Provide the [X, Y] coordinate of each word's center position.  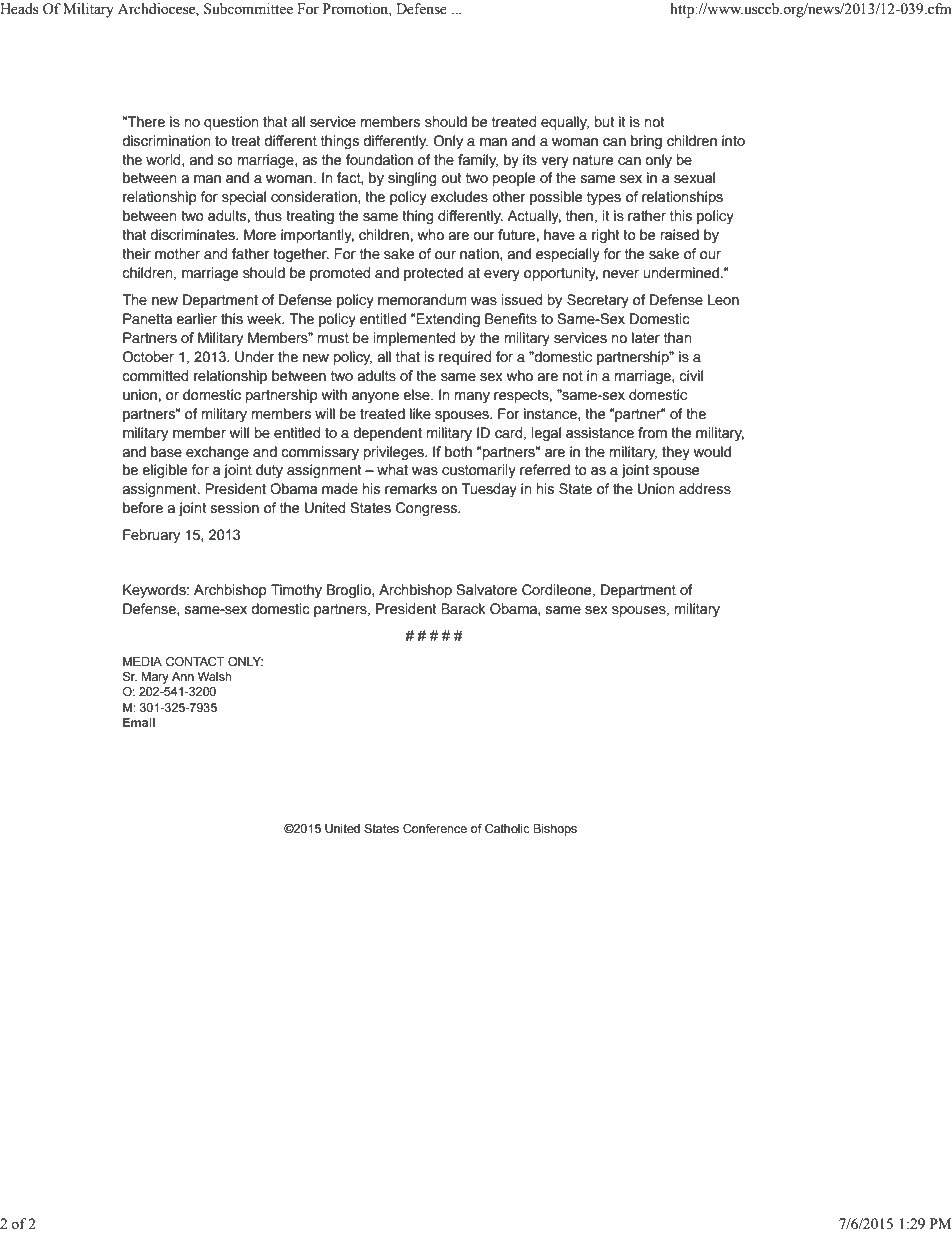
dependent [387, 434]
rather [647, 216]
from [652, 433]
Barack [463, 609]
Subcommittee [248, 9]
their [136, 254]
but [605, 122]
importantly [317, 236]
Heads [19, 9]
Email [139, 722]
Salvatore [486, 590]
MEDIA [142, 661]
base [166, 452]
